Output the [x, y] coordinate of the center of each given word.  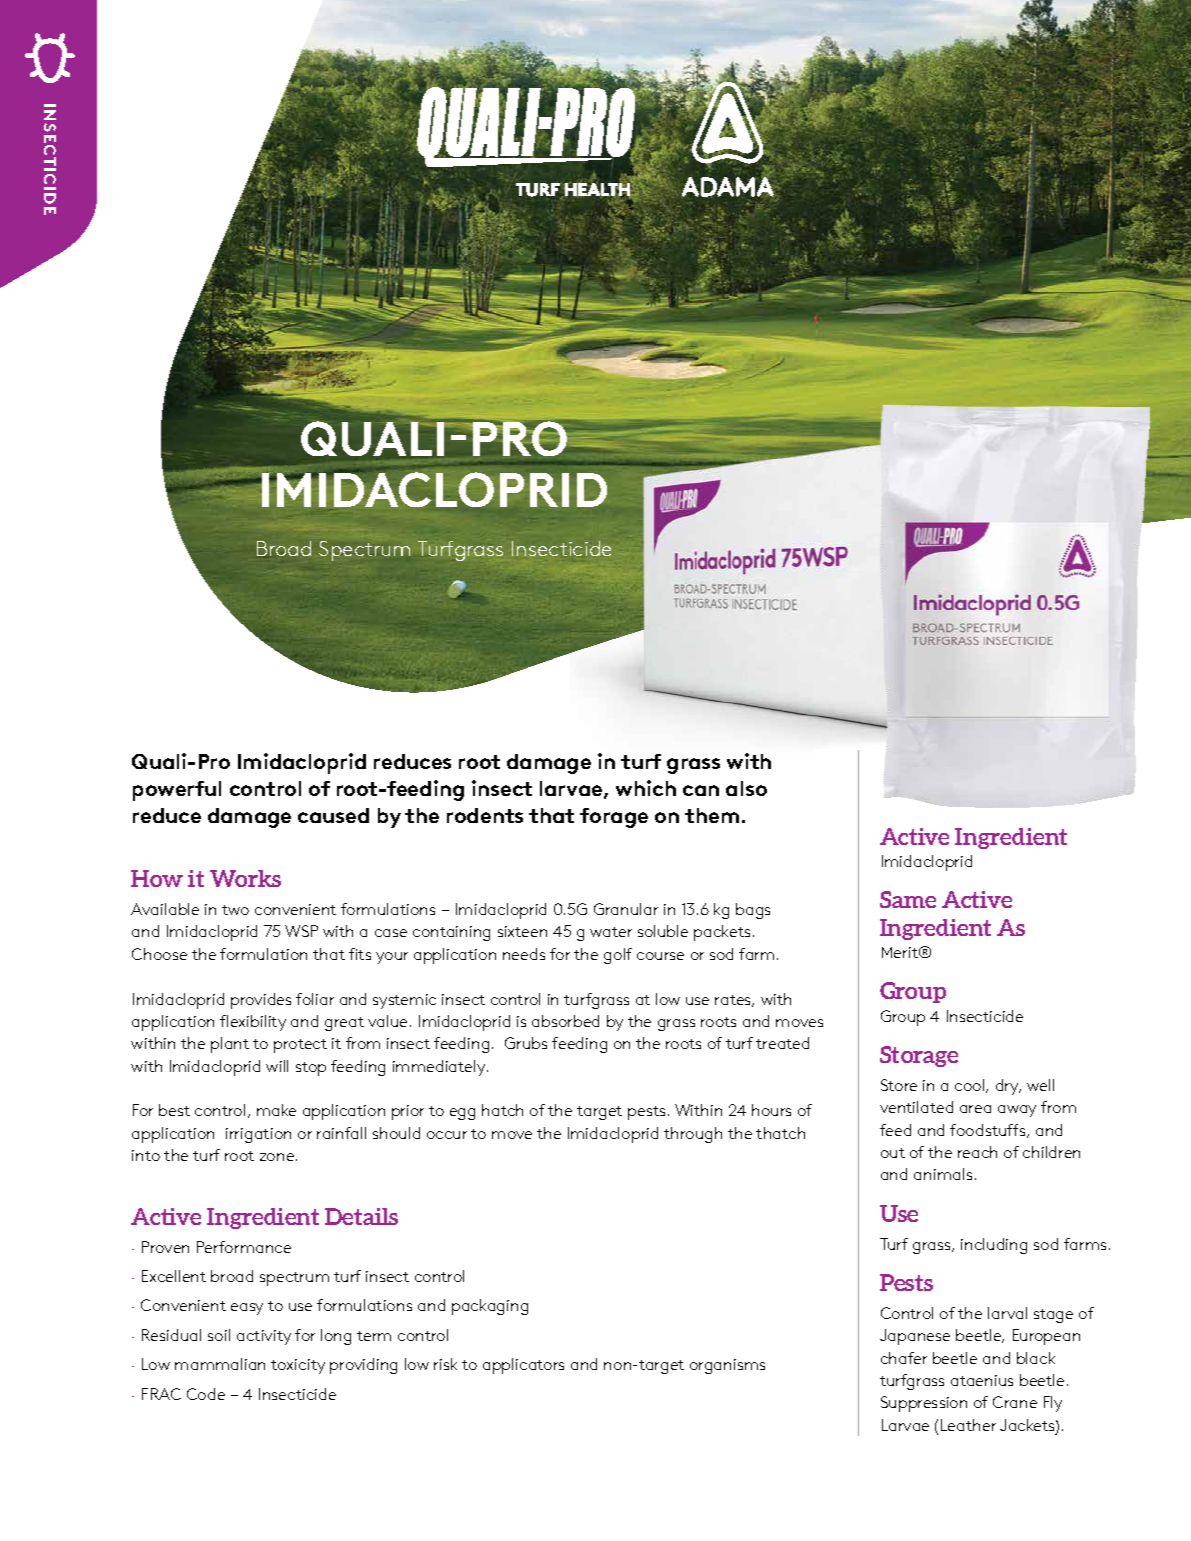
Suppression [924, 1404]
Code [206, 1394]
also [746, 788]
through [693, 1135]
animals [943, 1174]
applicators [523, 1366]
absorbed [565, 1021]
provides [261, 1001]
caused [333, 815]
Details [361, 1216]
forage [614, 818]
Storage [919, 1056]
